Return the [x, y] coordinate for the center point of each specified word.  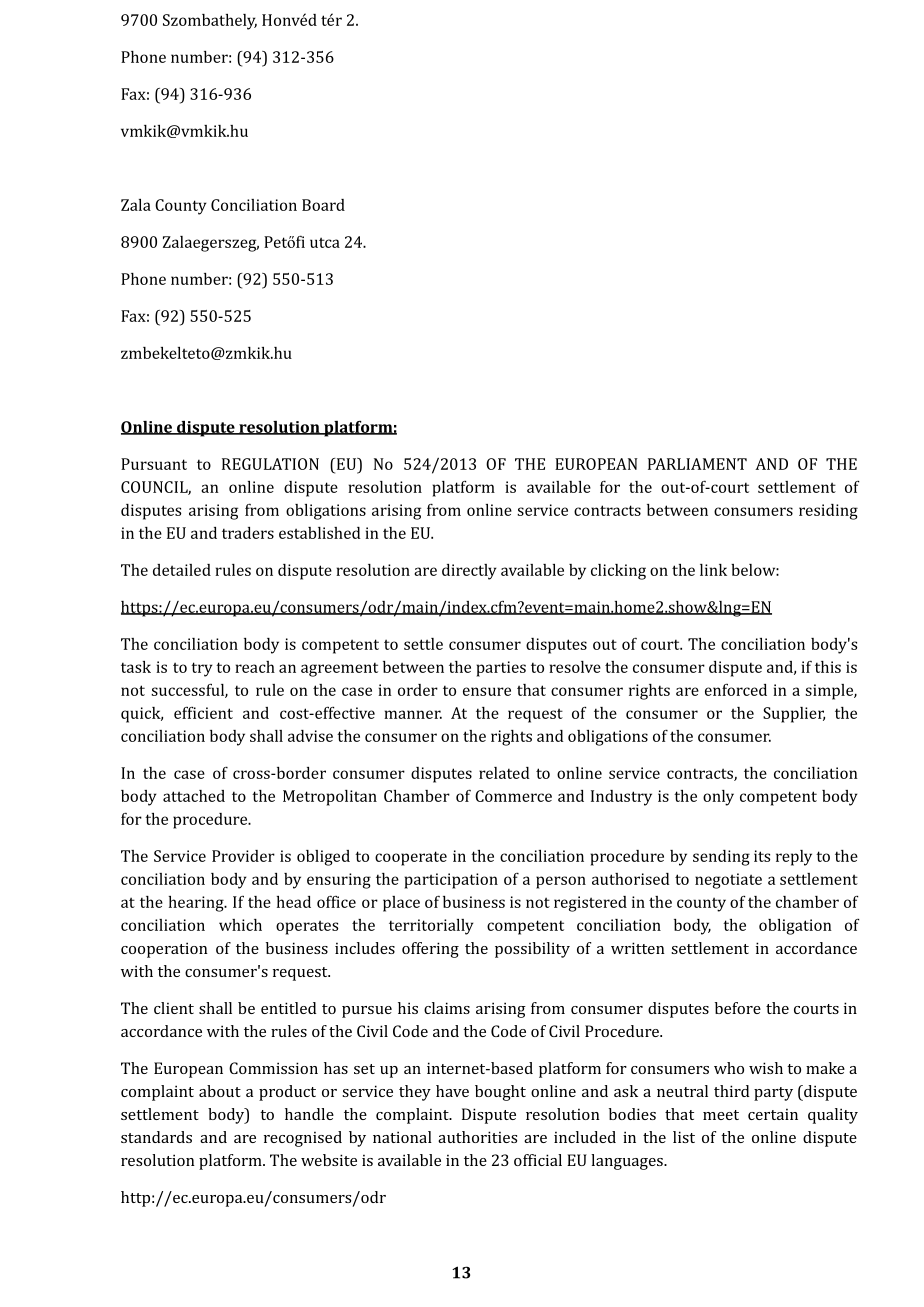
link [713, 570]
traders [248, 533]
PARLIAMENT [697, 464]
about [220, 1091]
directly [469, 572]
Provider [243, 856]
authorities [477, 1137]
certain [773, 1114]
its [762, 856]
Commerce [513, 796]
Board [323, 205]
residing [828, 512]
